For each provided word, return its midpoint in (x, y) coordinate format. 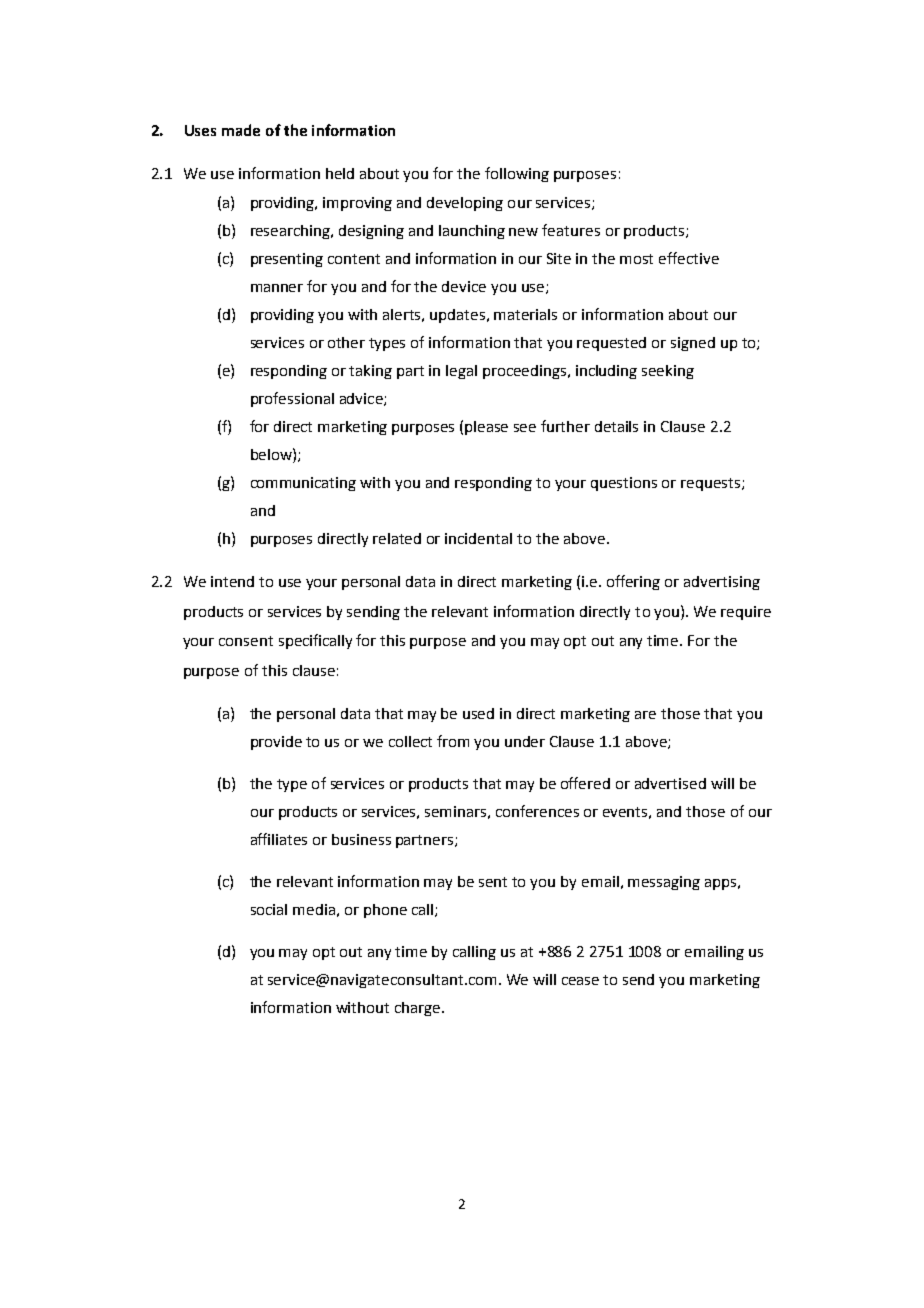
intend (232, 581)
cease (580, 981)
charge (419, 1009)
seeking (668, 372)
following (517, 174)
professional (292, 399)
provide (276, 743)
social (269, 909)
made (241, 130)
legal (461, 372)
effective (689, 258)
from (453, 741)
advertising (722, 583)
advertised (670, 783)
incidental (478, 538)
